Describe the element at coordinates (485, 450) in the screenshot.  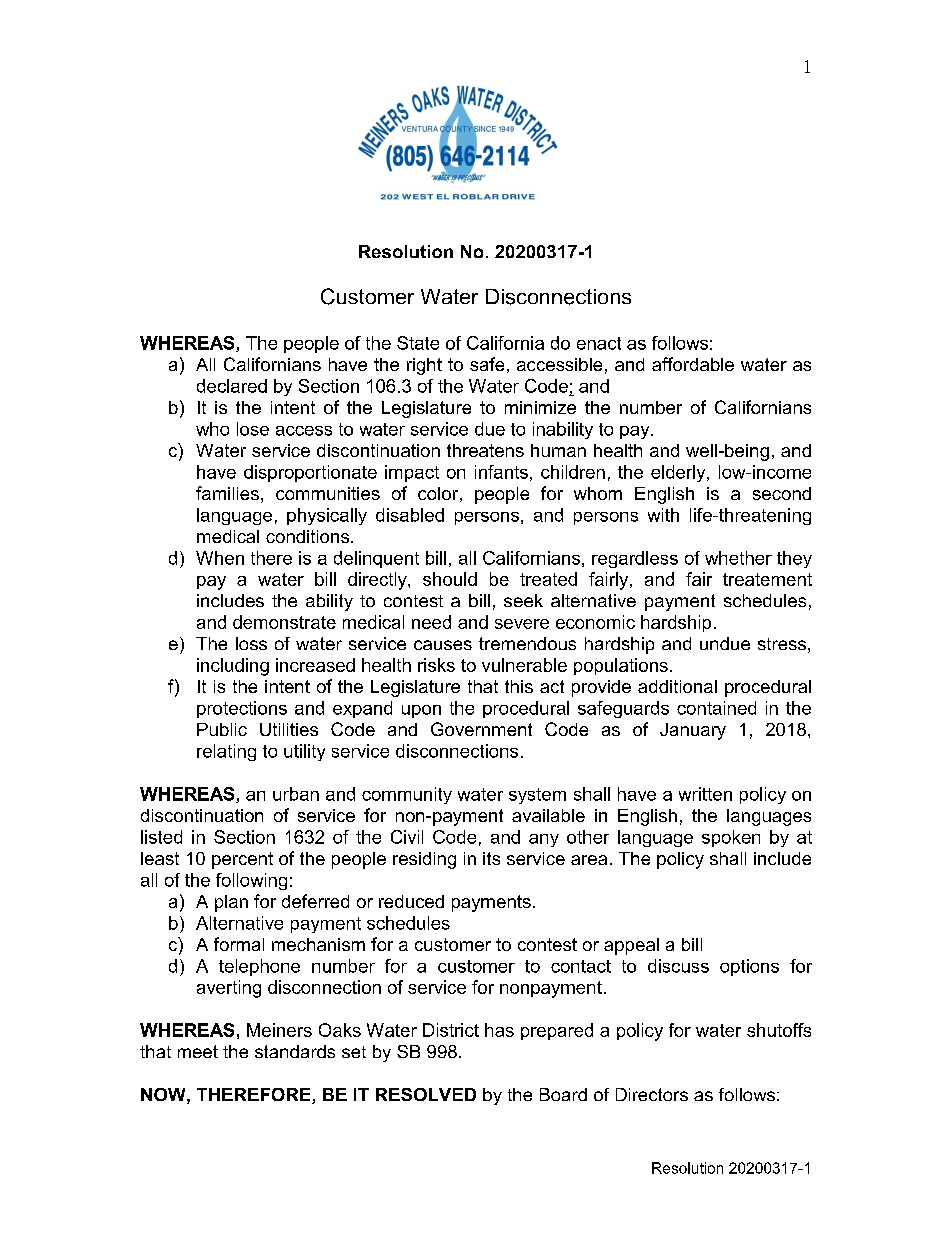
I see `threatens` at that location.
